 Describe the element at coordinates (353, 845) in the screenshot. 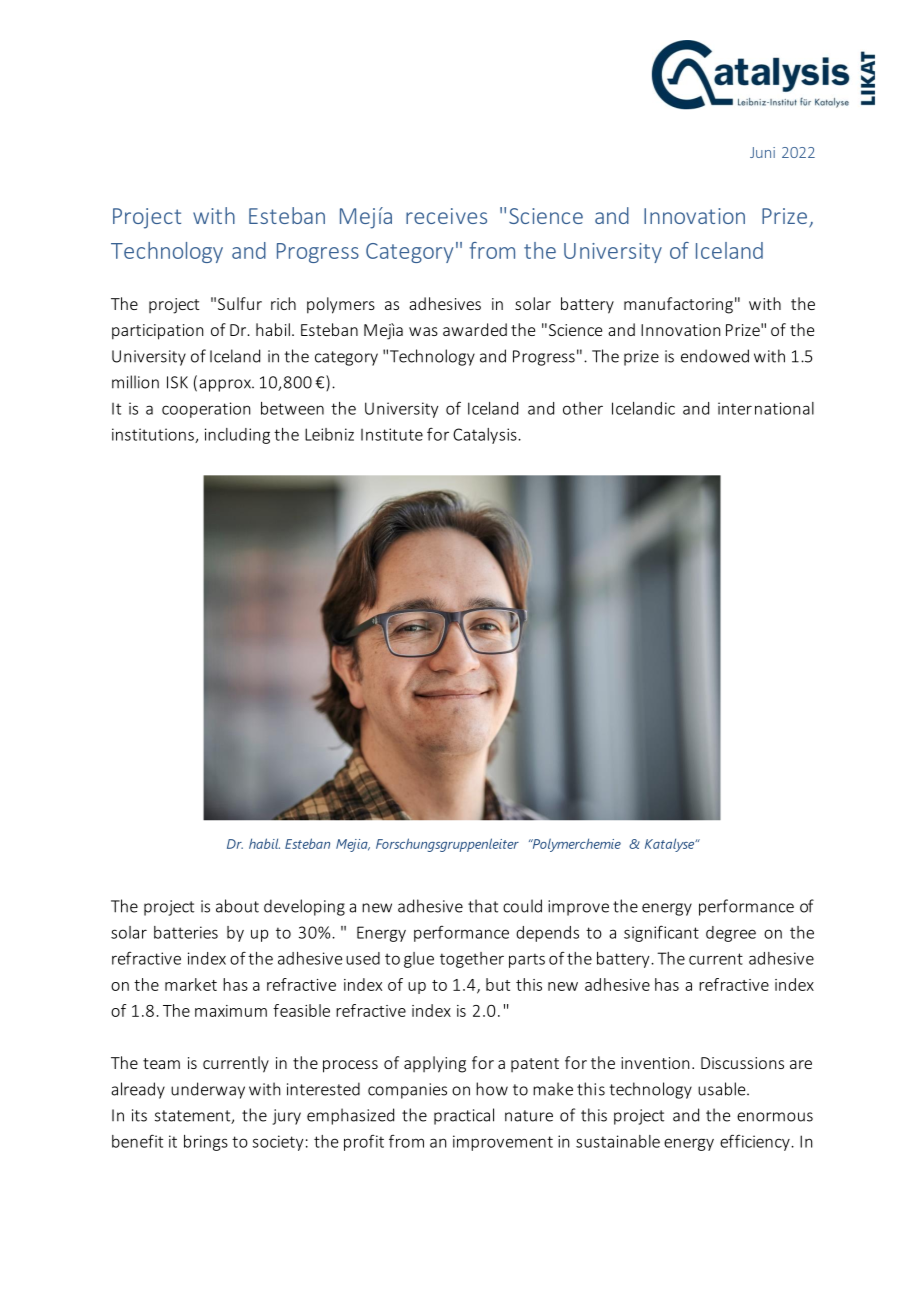

I see `Mejia` at that location.
